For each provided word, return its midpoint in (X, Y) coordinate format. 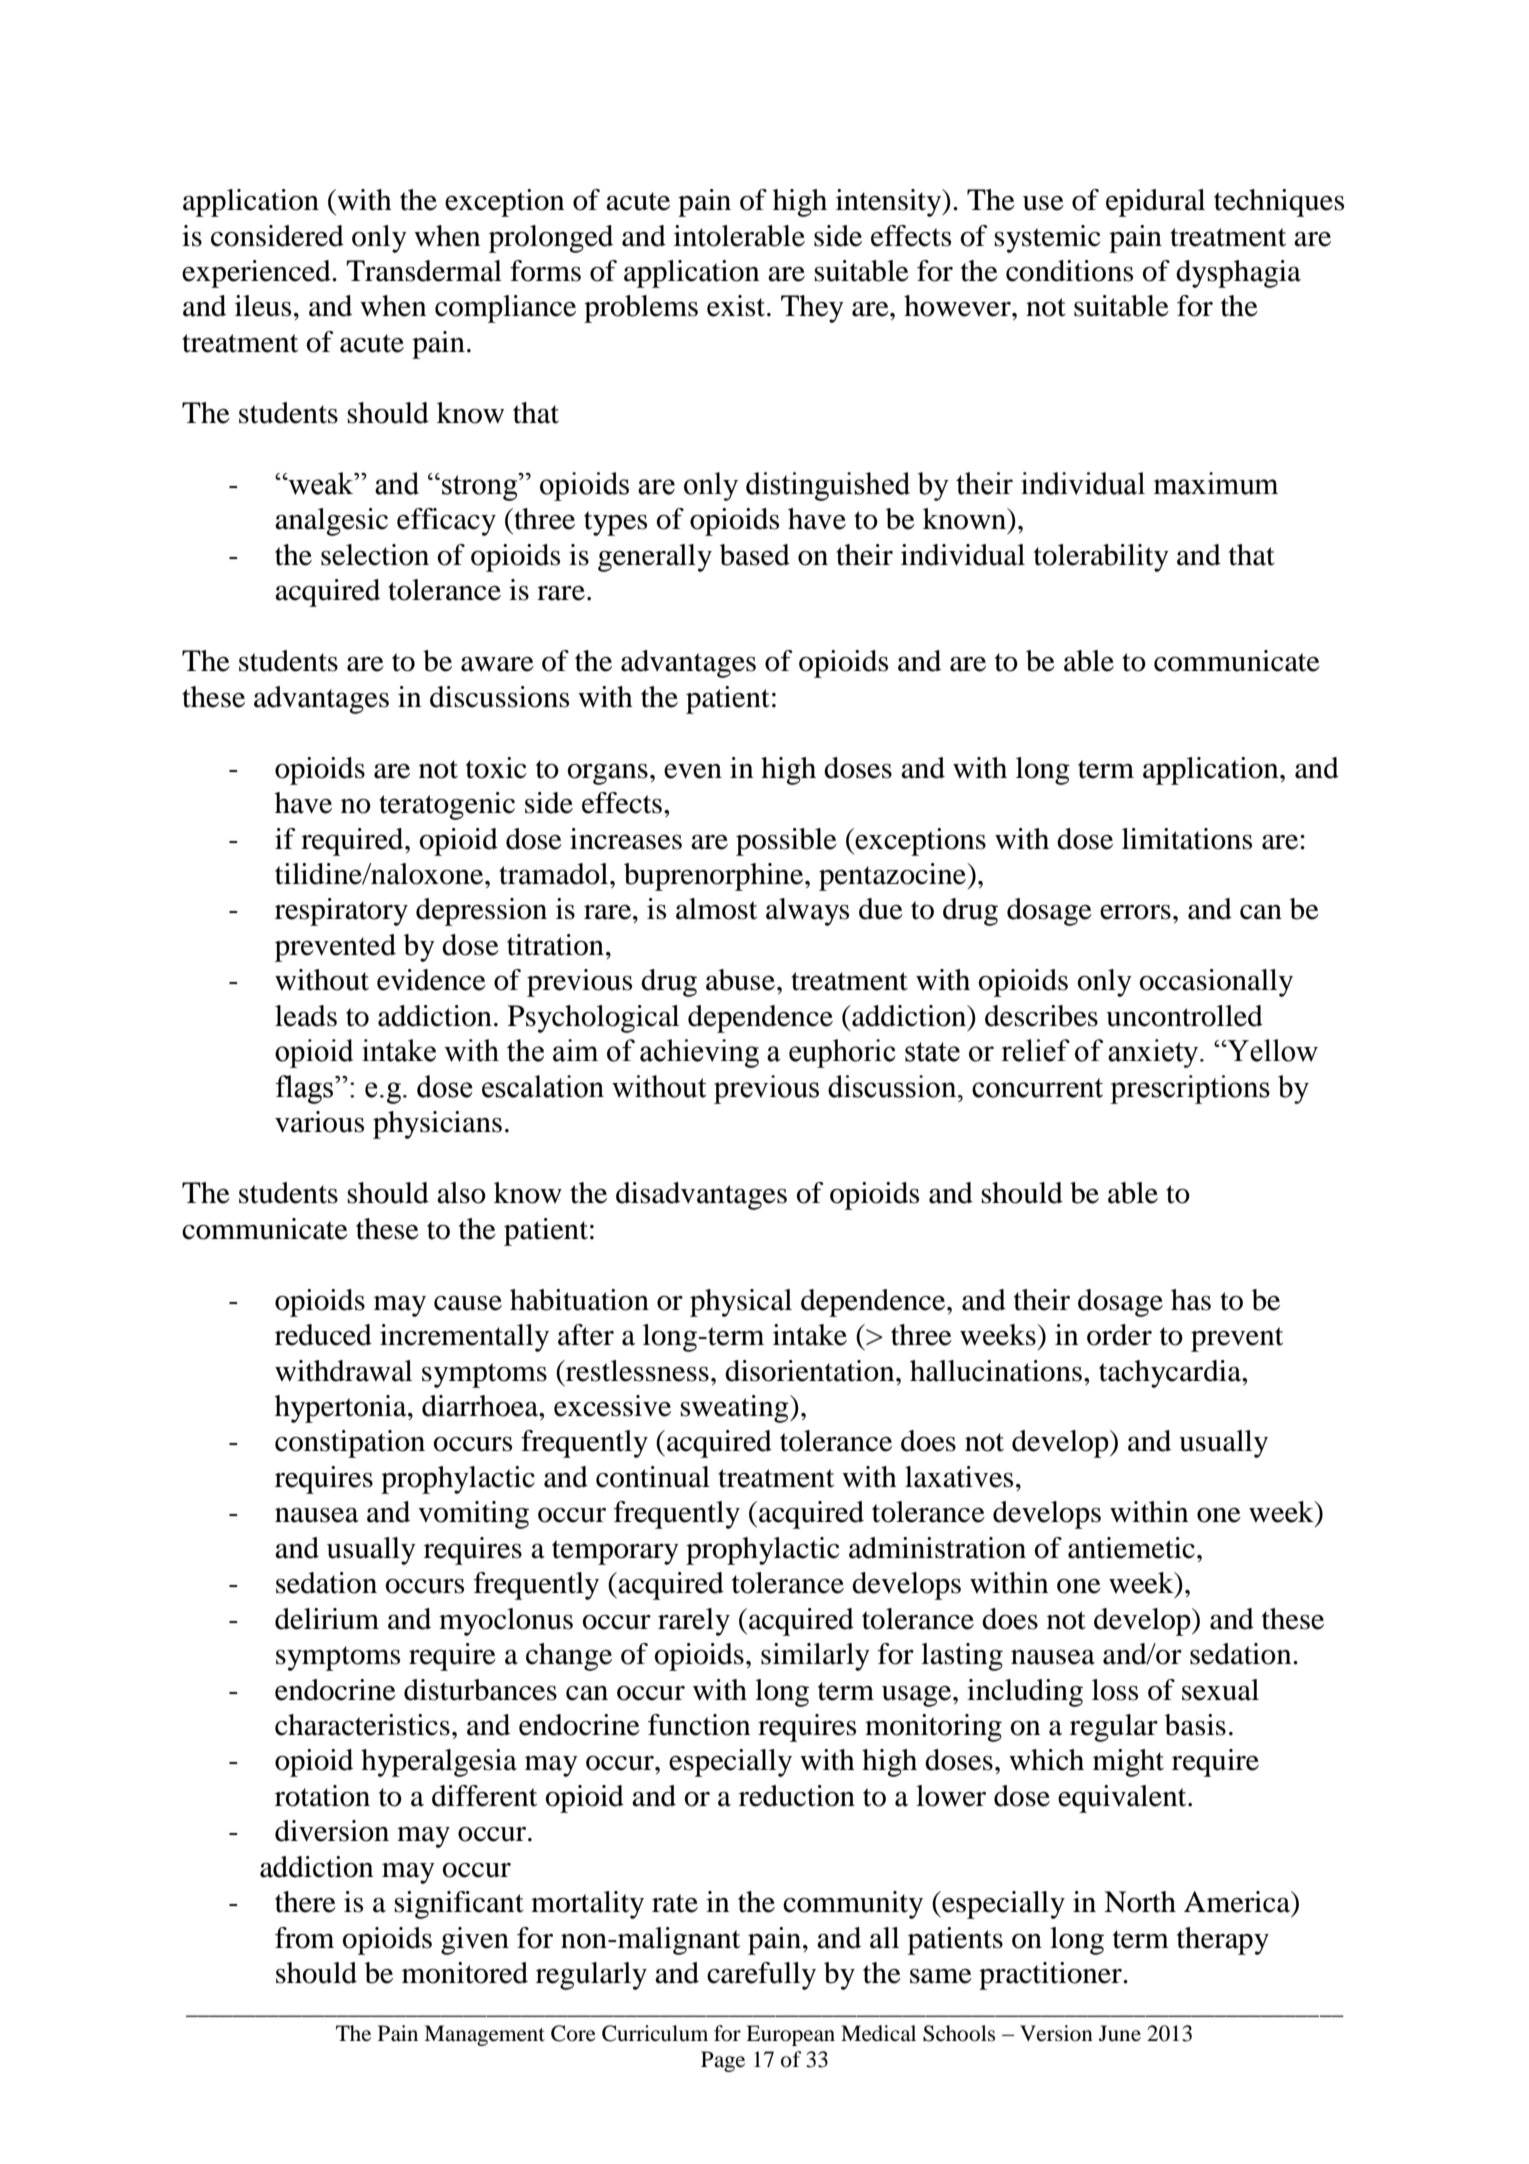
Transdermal (424, 271)
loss (1115, 1690)
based (755, 555)
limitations (1187, 839)
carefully (761, 1976)
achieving (699, 1053)
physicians (437, 1125)
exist (737, 306)
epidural (1155, 203)
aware (497, 664)
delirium (327, 1619)
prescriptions (1190, 1089)
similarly (815, 1657)
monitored (465, 1973)
